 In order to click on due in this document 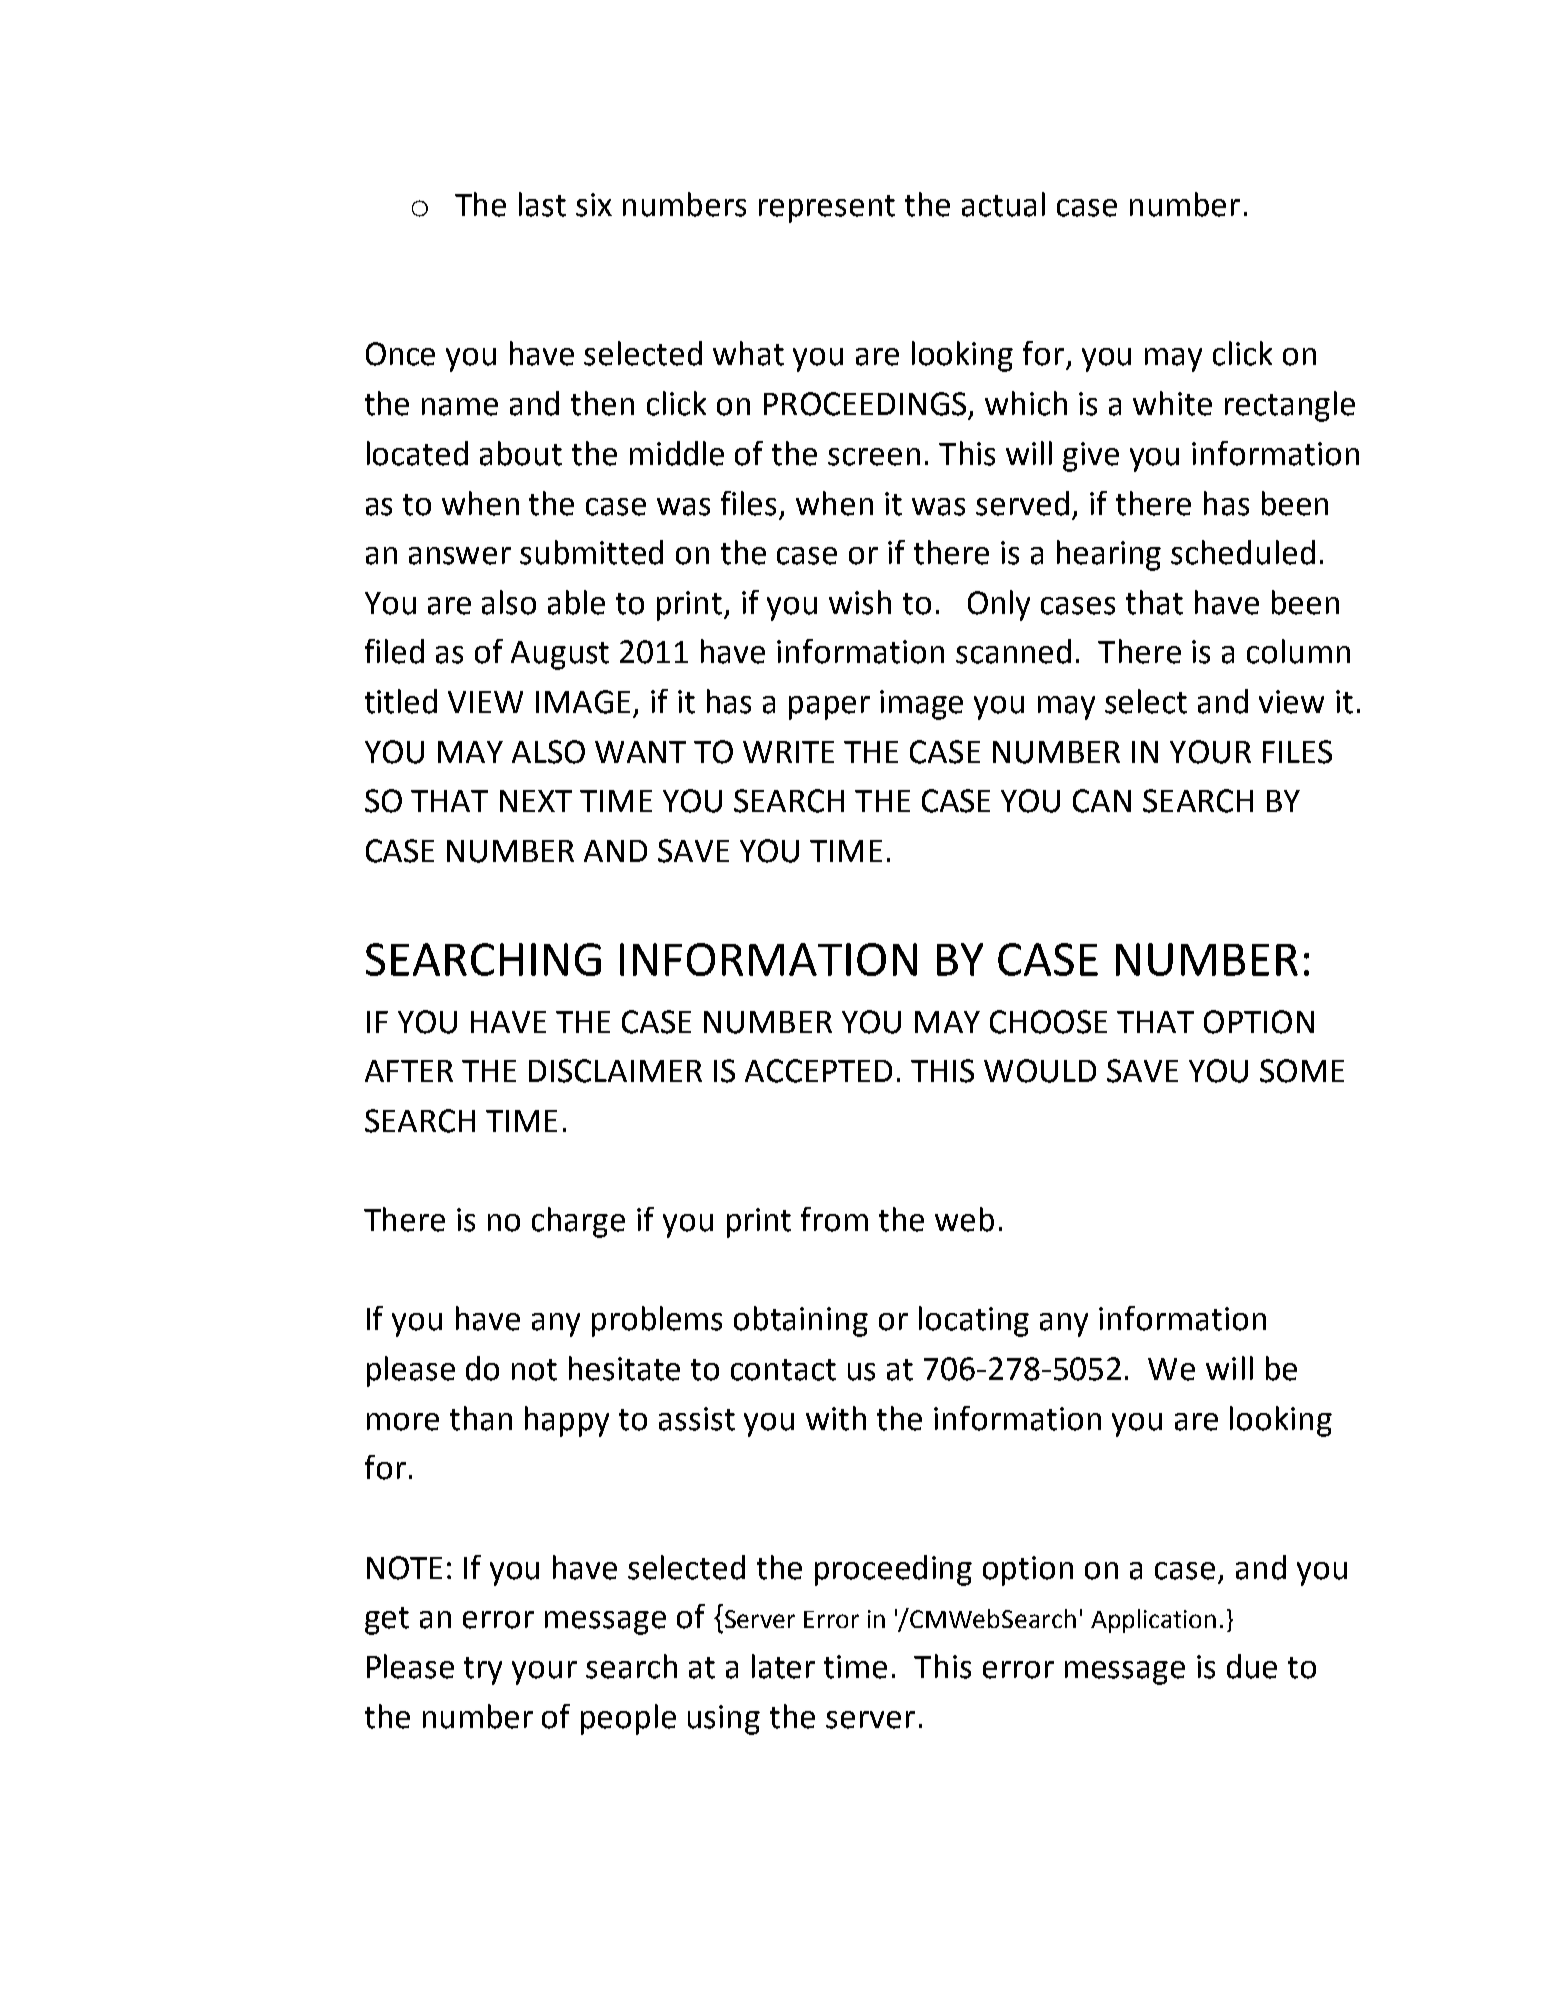, I will do `click(1252, 1666)`.
